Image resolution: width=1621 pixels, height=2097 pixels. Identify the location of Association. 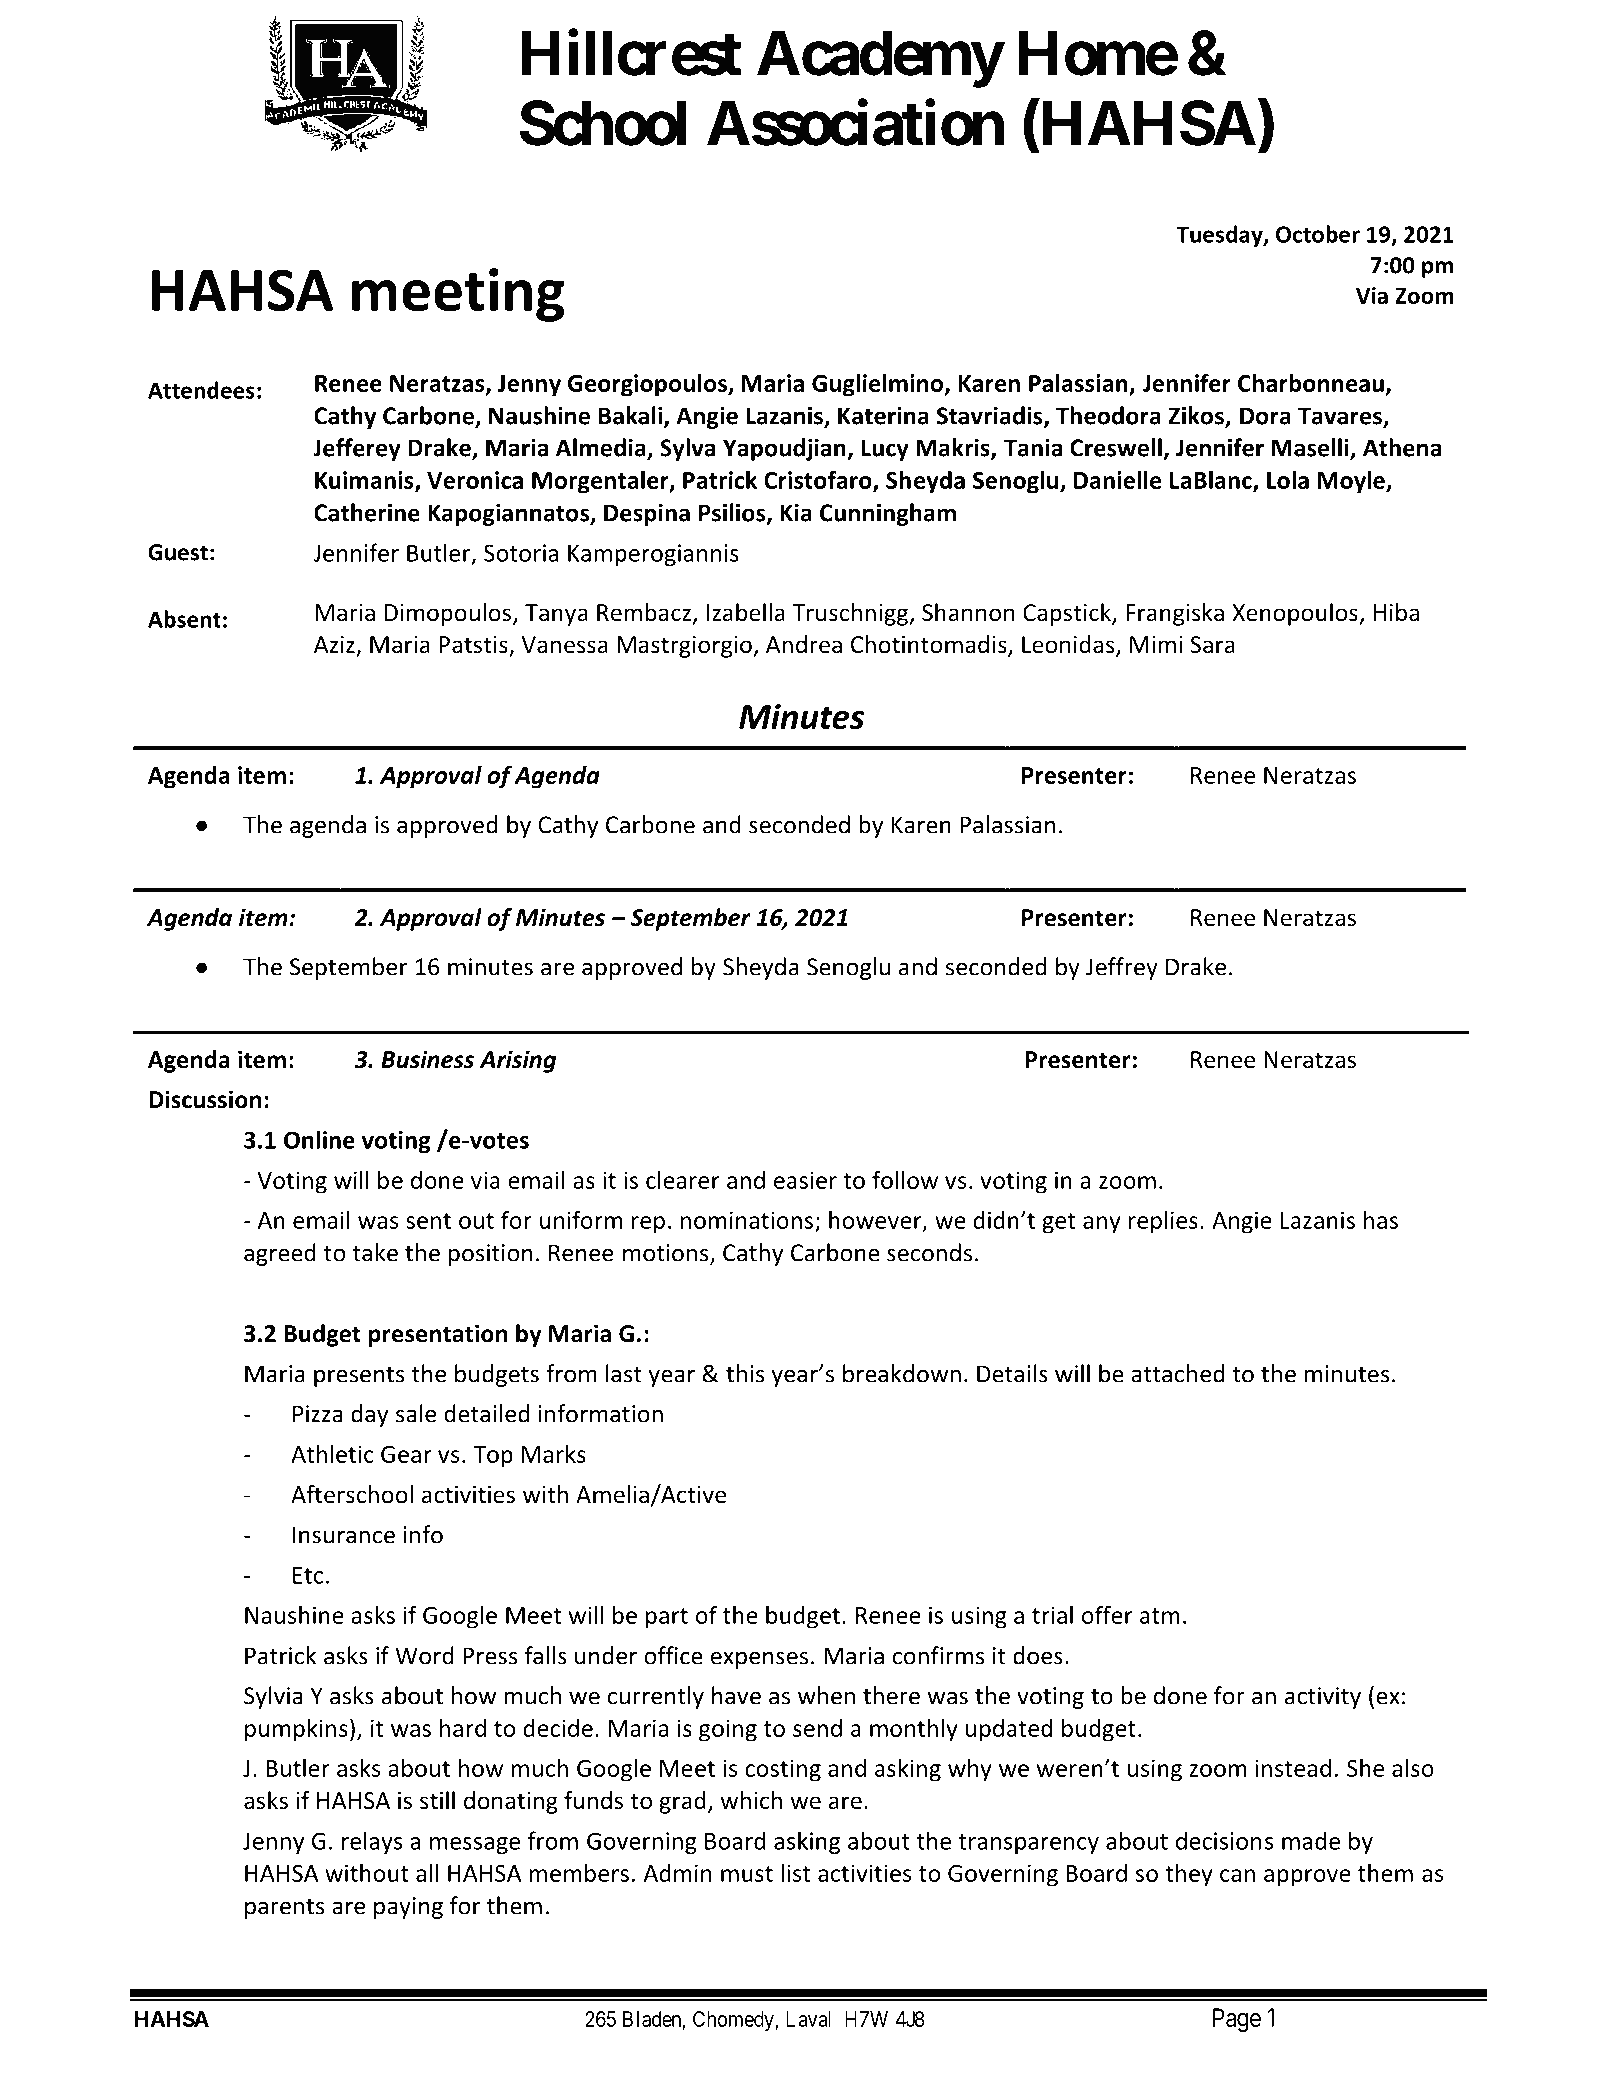
(855, 123).
